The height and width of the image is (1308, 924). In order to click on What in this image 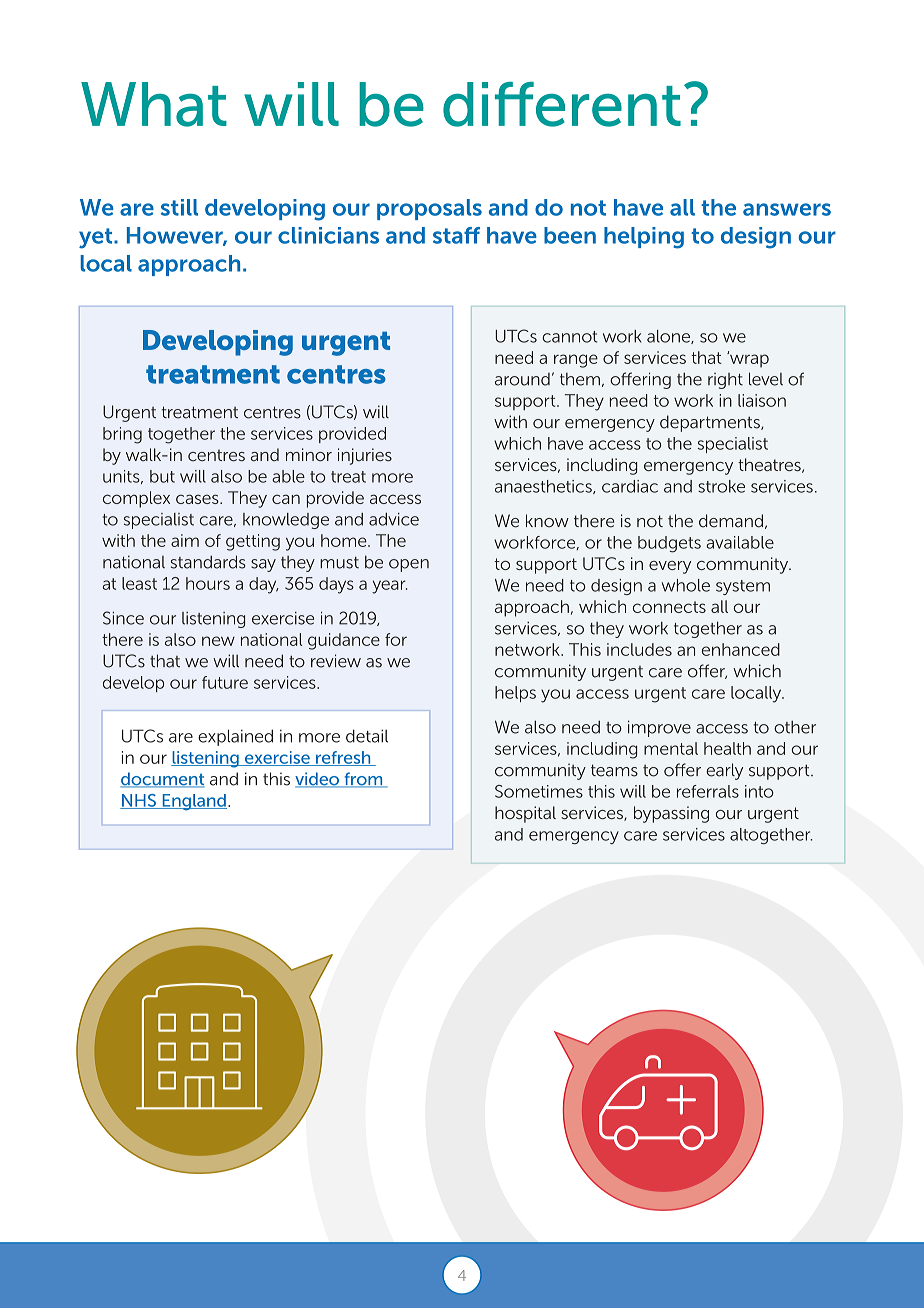, I will do `click(154, 104)`.
